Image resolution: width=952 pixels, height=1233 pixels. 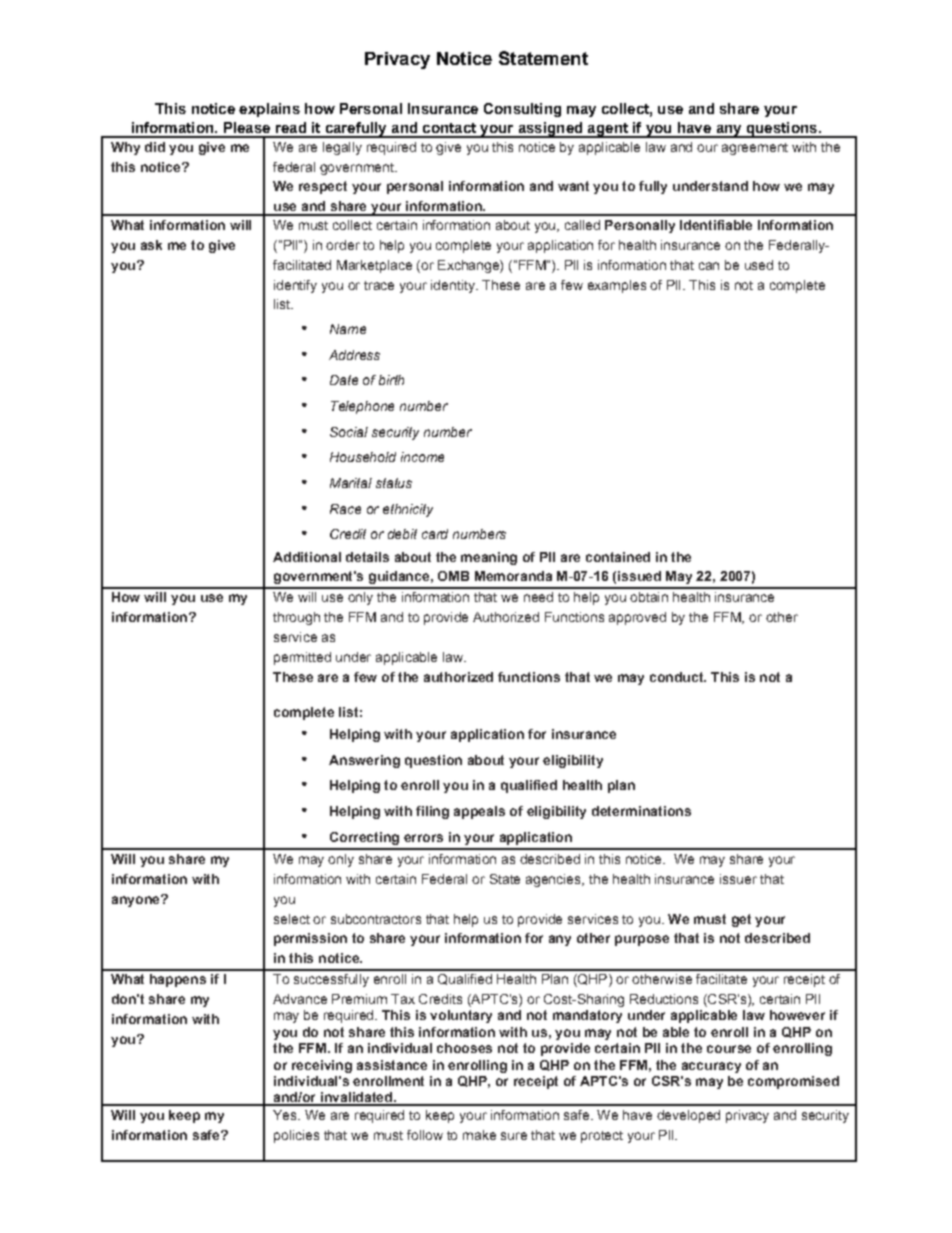 I want to click on agreement, so click(x=755, y=149).
